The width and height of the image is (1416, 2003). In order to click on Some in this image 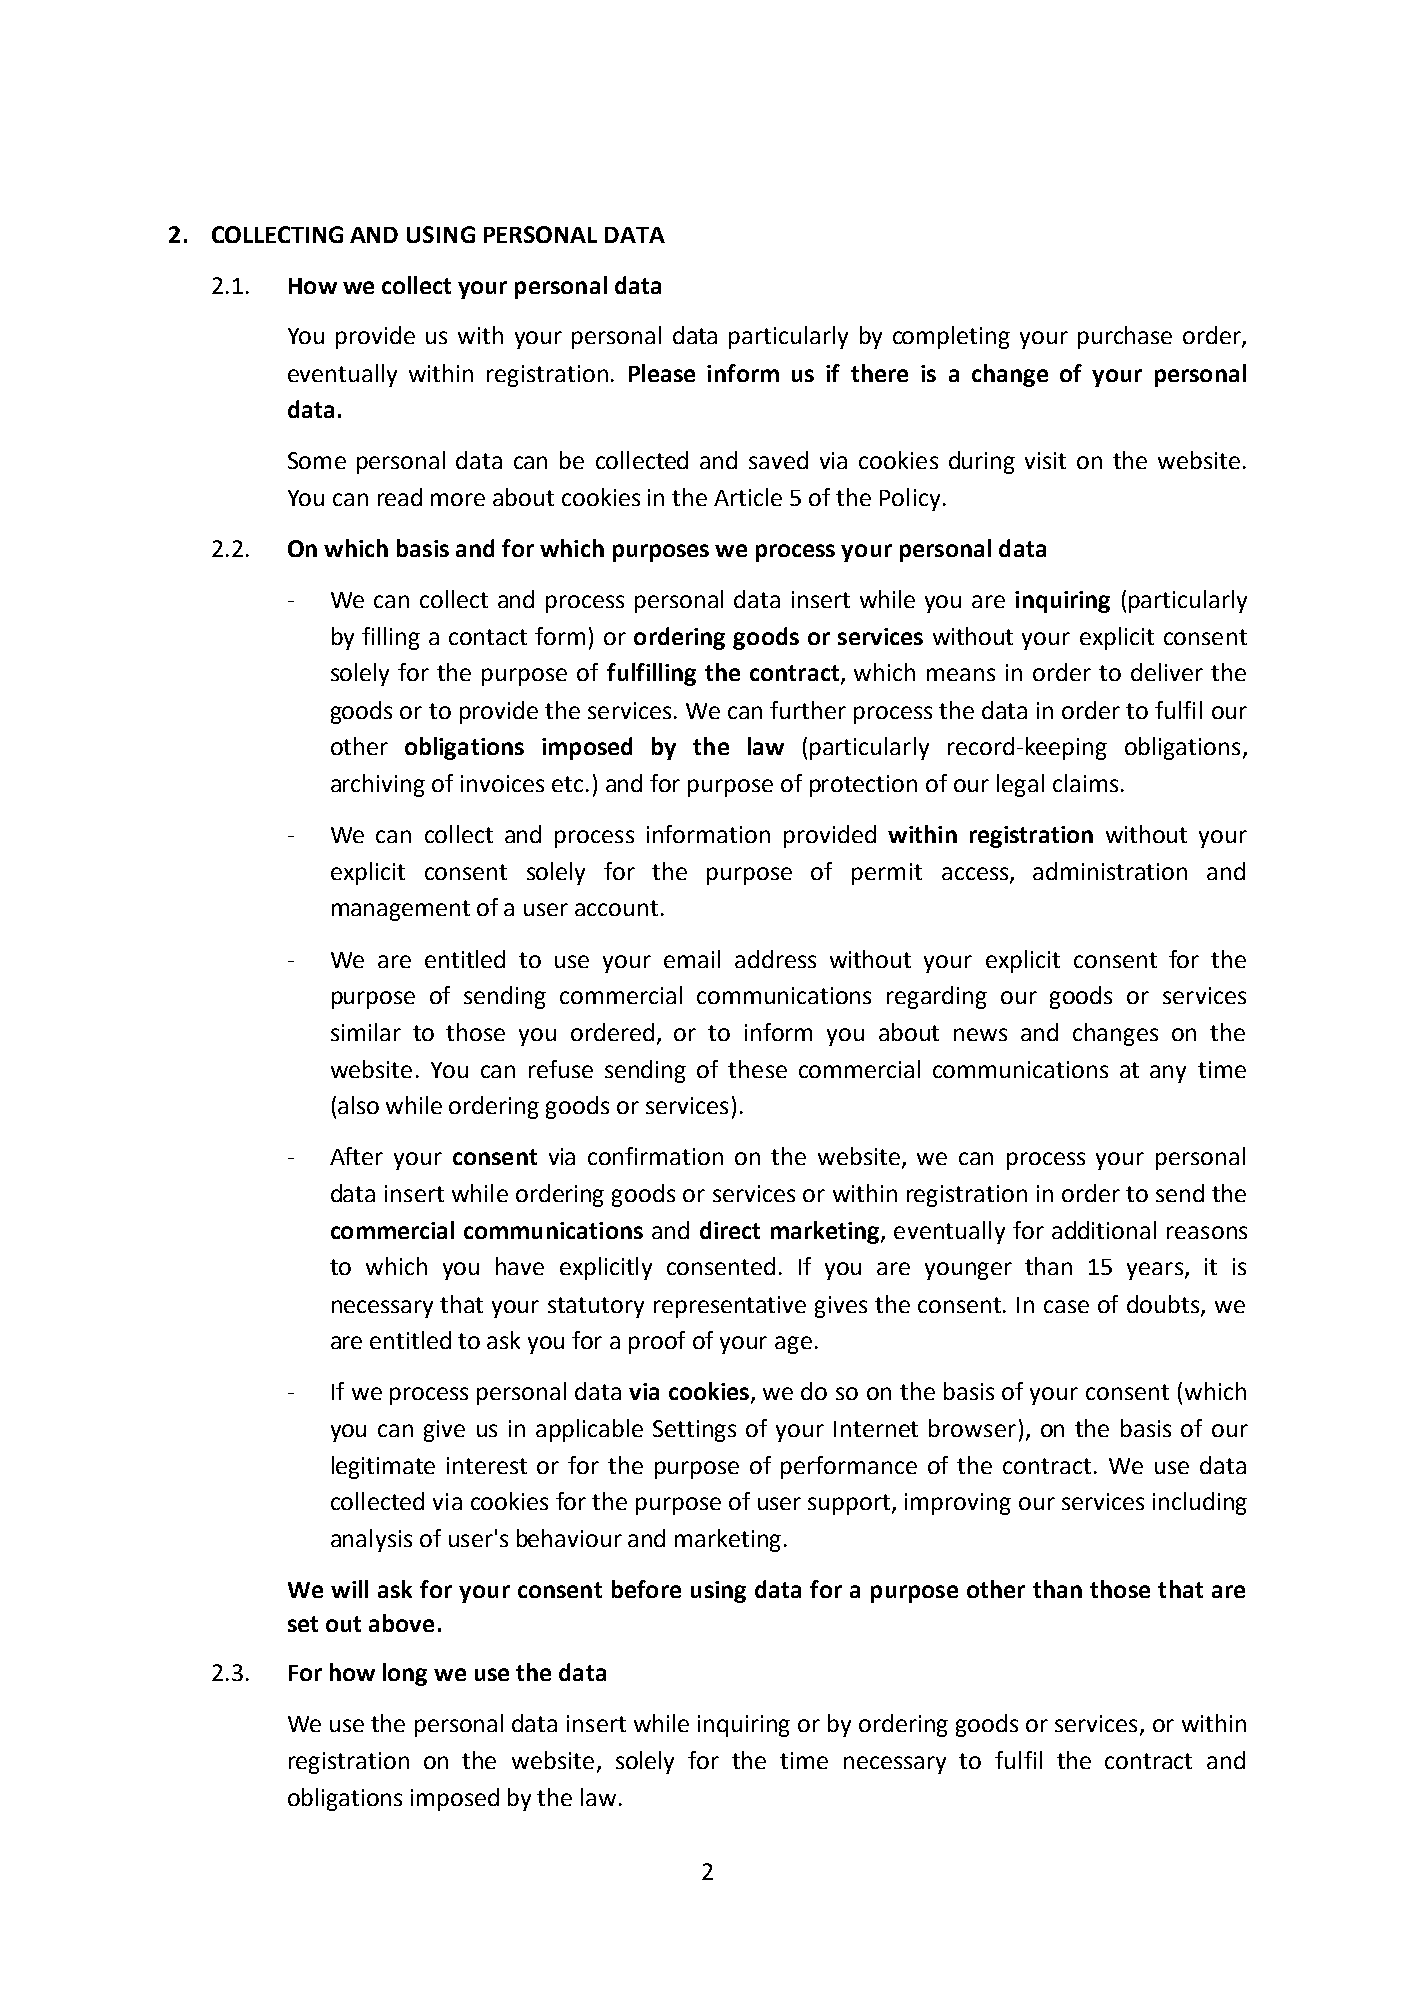, I will do `click(317, 460)`.
